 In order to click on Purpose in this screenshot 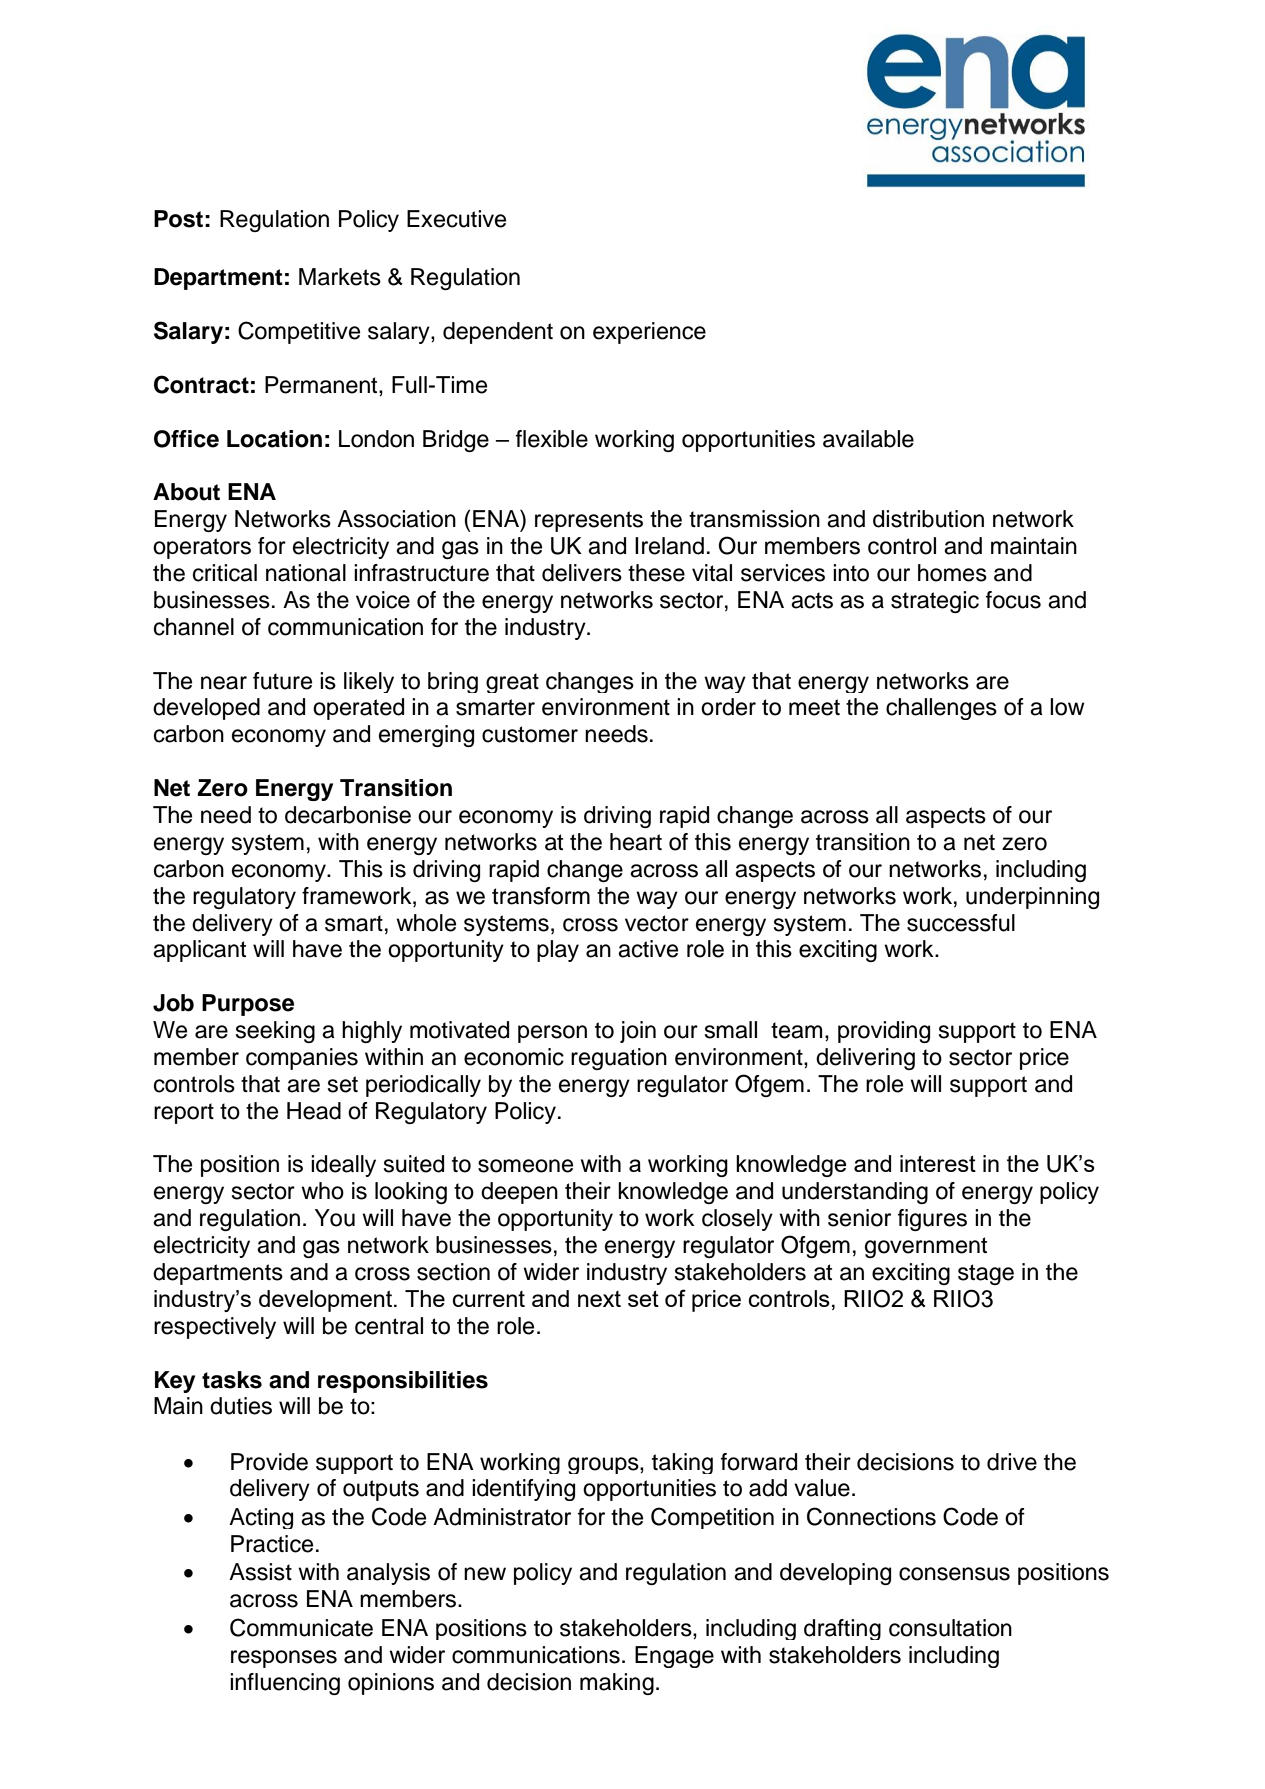, I will do `click(248, 1005)`.
